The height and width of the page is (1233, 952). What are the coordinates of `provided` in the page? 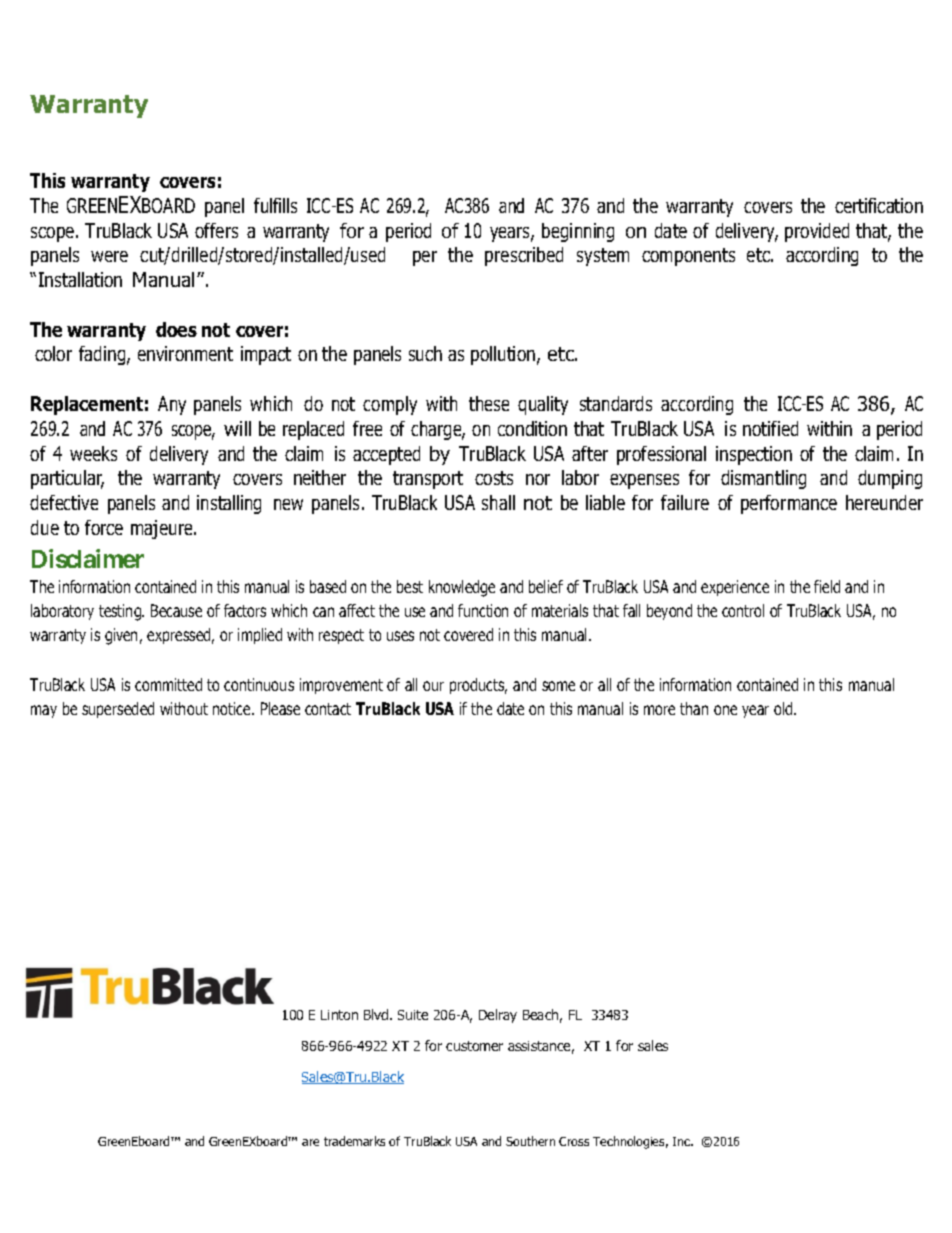 It's located at (817, 232).
